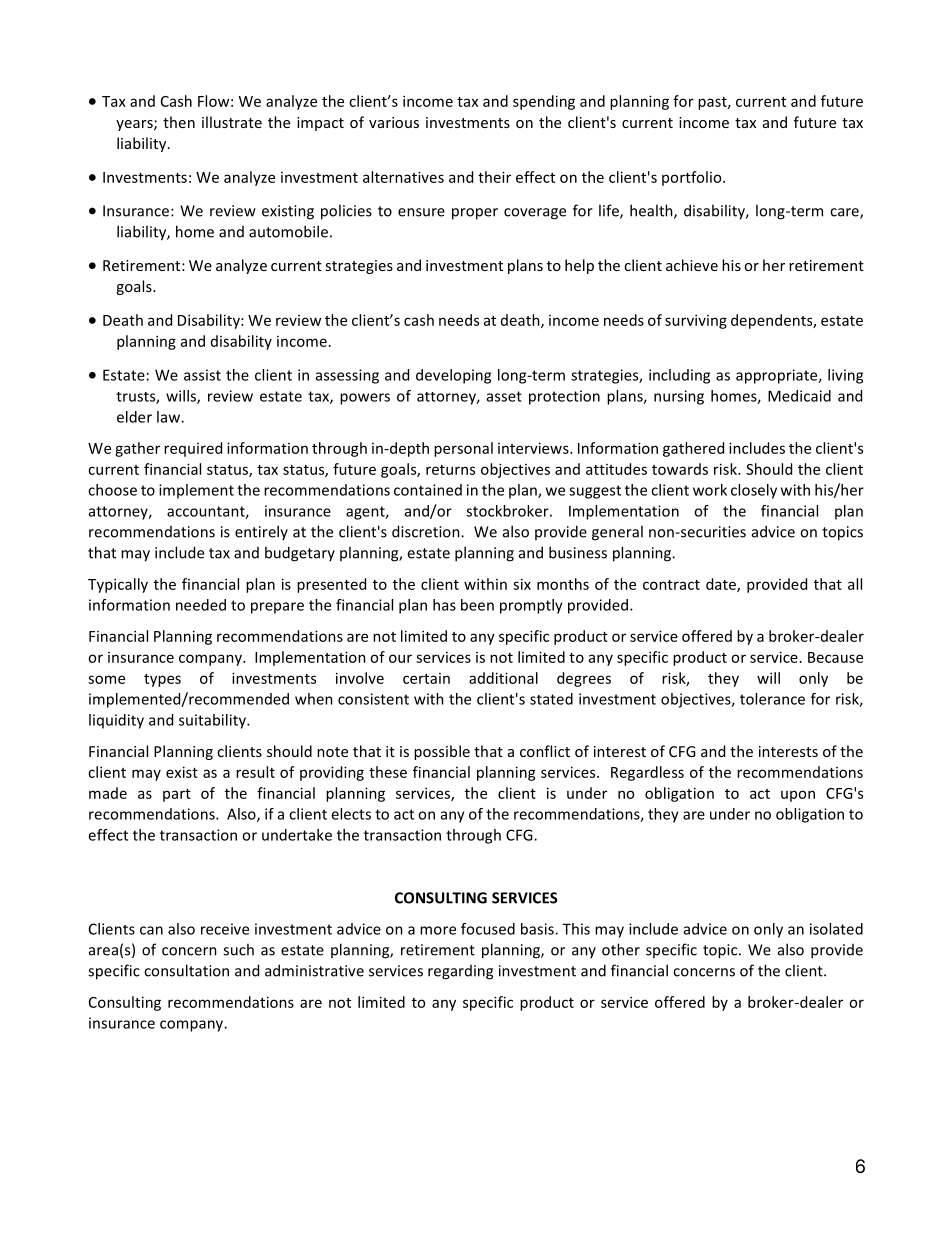 This image has width=952, height=1233. What do you see at coordinates (772, 699) in the image?
I see `tolerance` at bounding box center [772, 699].
